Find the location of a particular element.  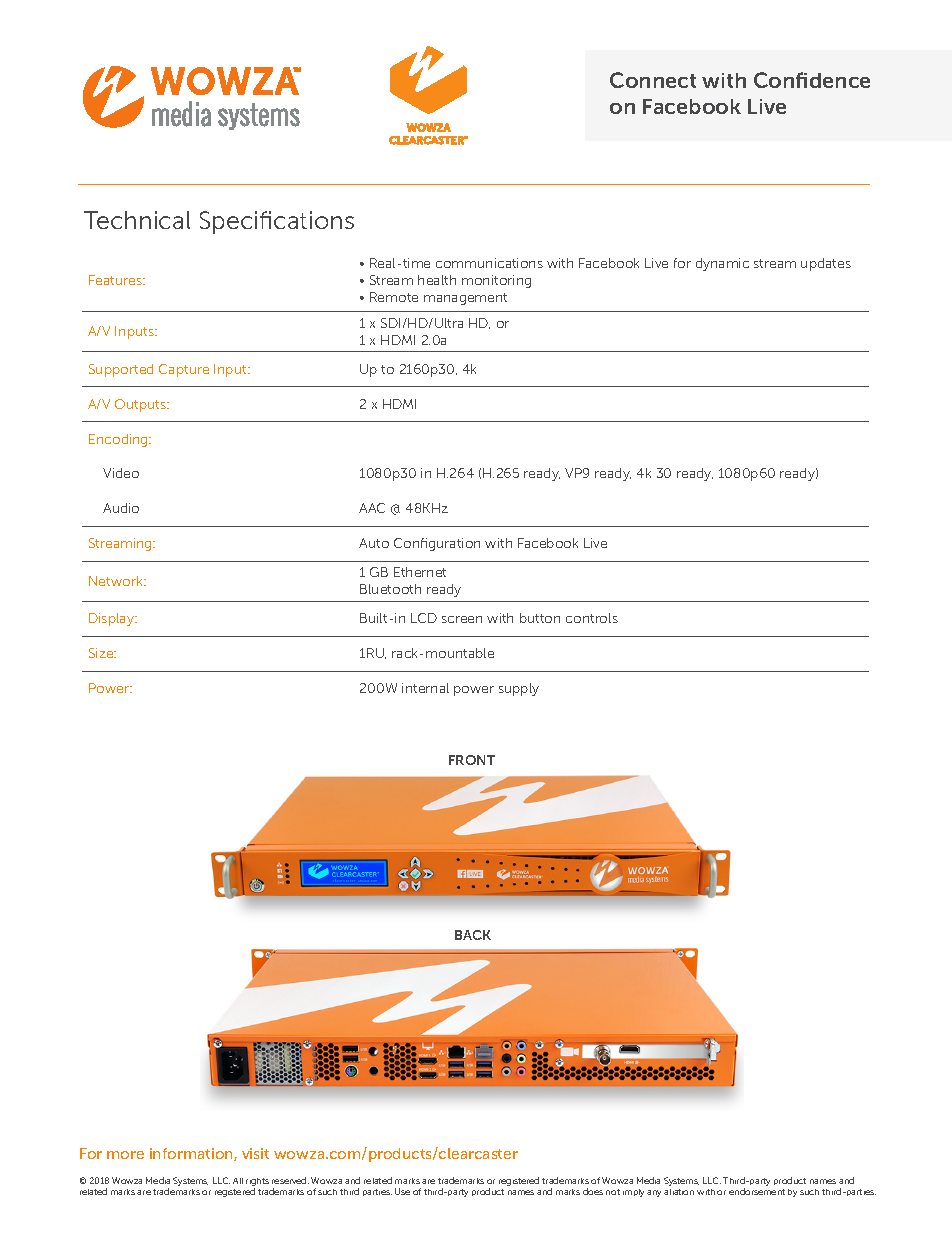

Video is located at coordinates (121, 473).
